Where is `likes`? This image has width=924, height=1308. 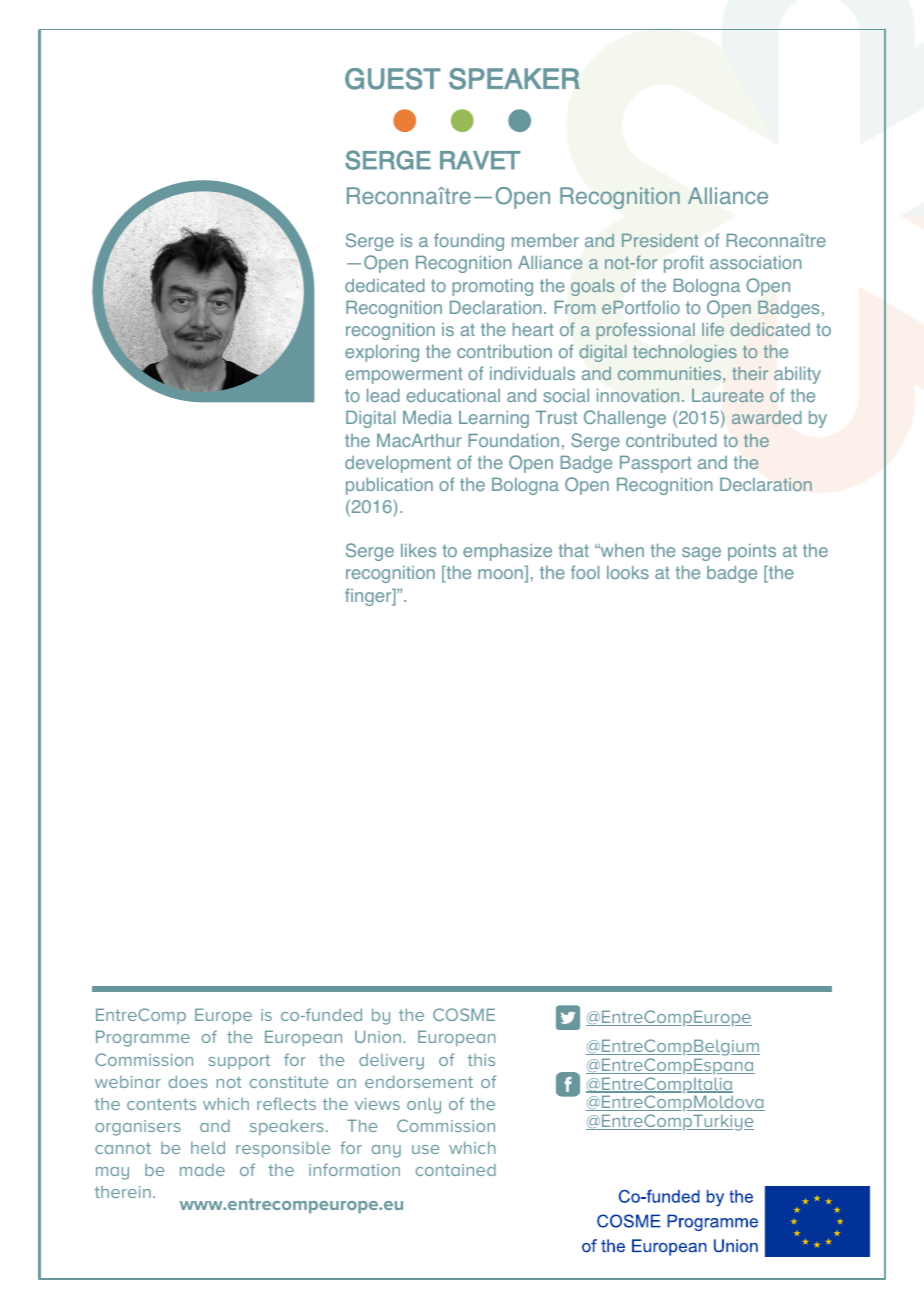 likes is located at coordinates (418, 550).
